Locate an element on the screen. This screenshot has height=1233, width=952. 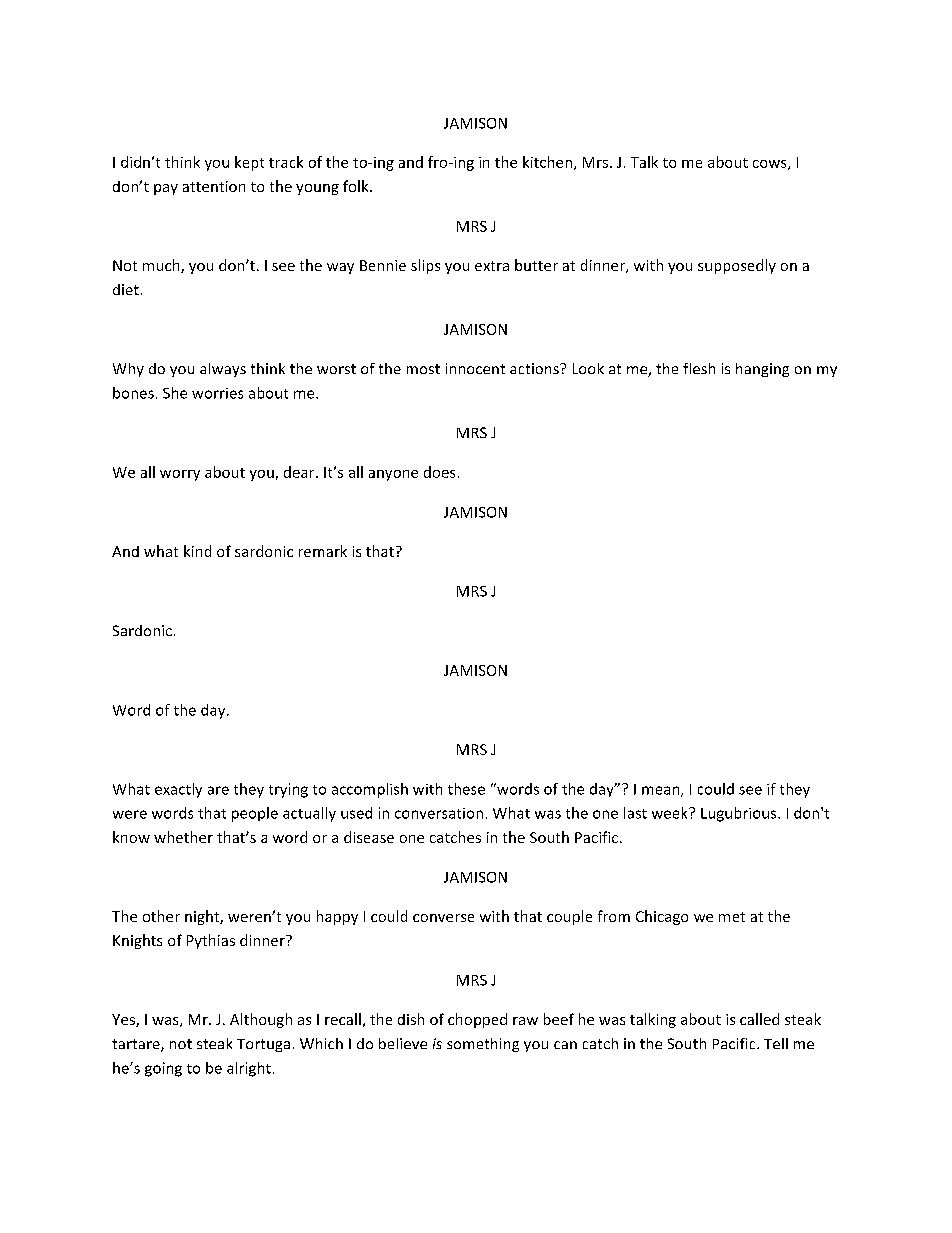
something is located at coordinates (483, 1045).
